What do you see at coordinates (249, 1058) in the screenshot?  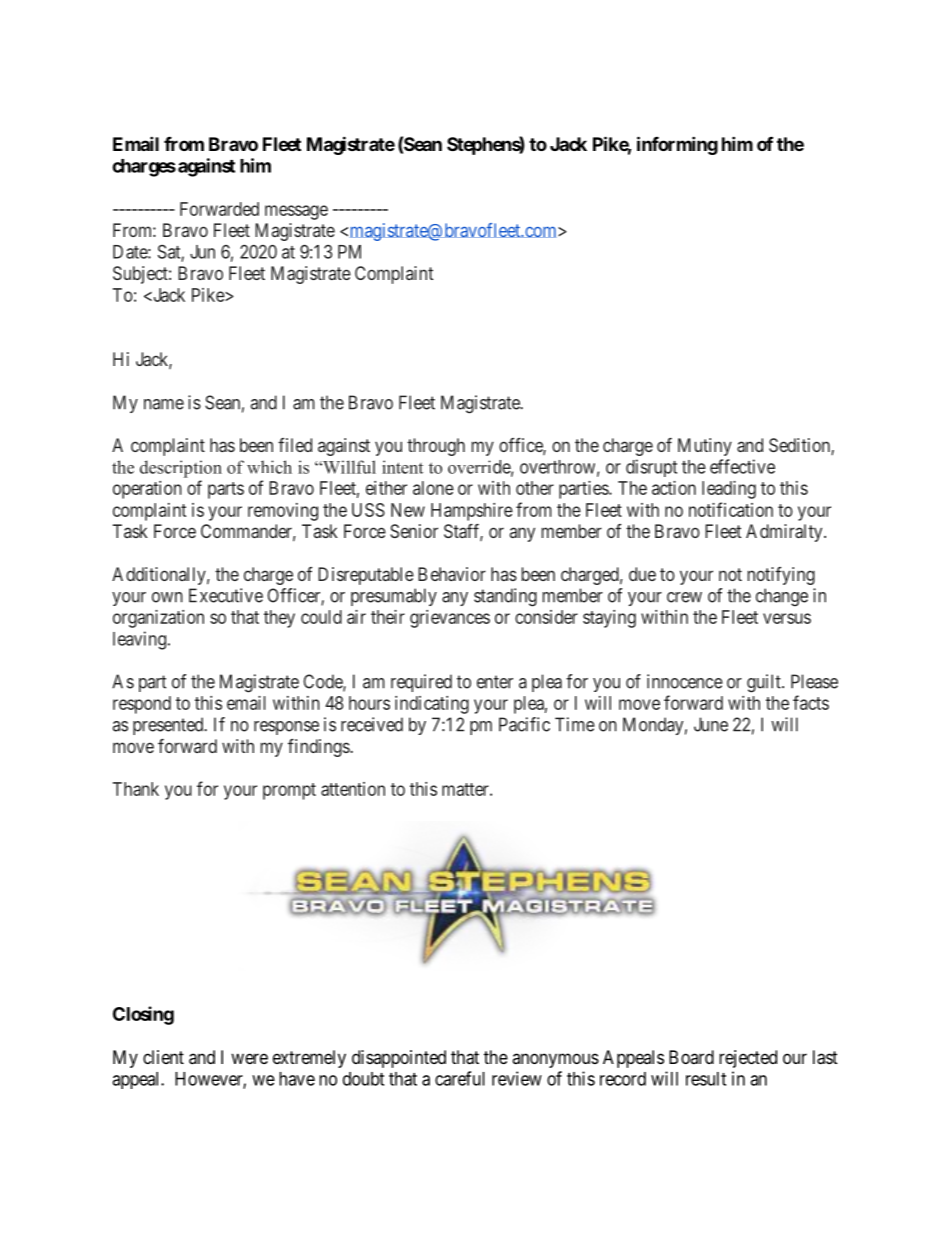 I see `were` at bounding box center [249, 1058].
